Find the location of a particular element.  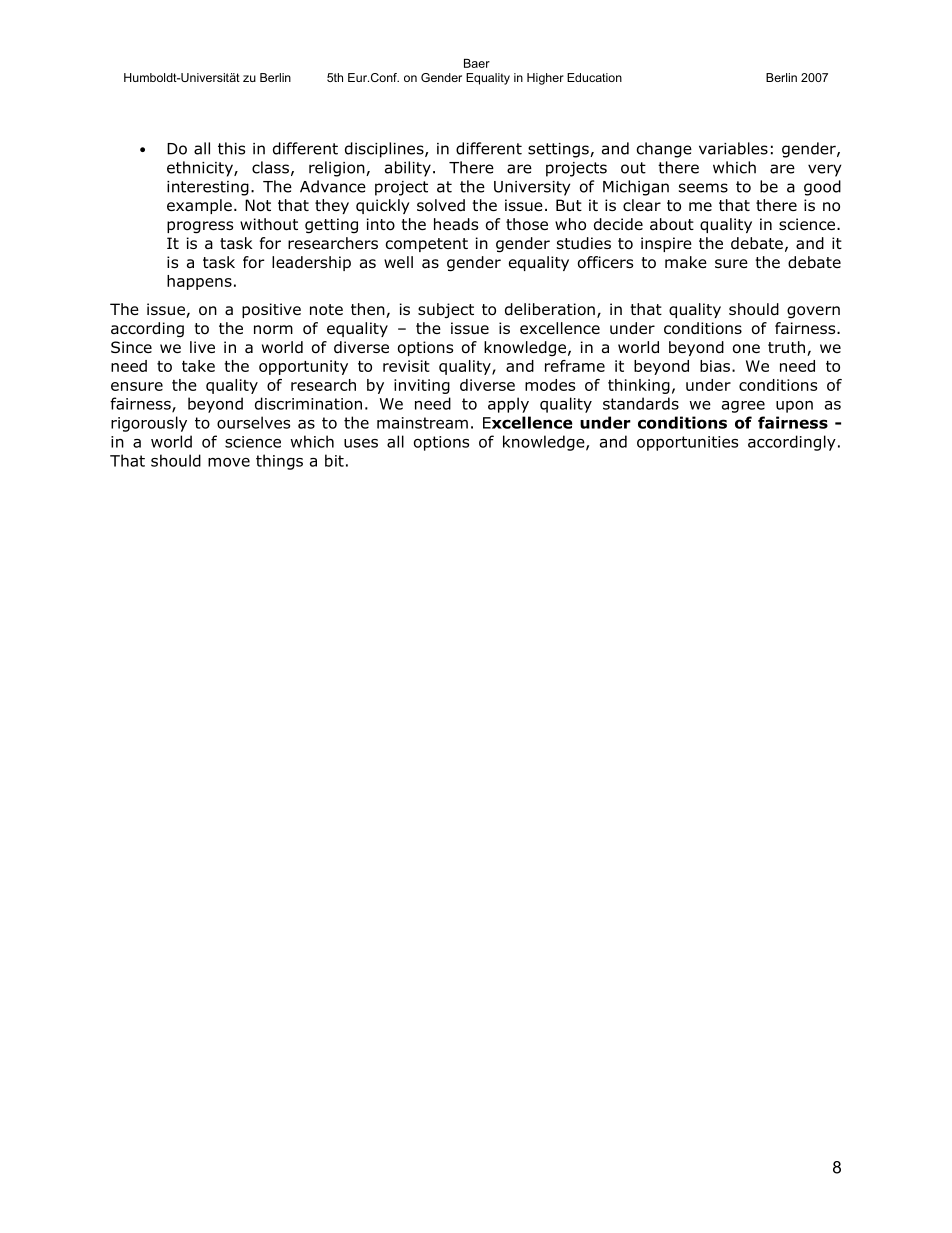

seems is located at coordinates (703, 188).
